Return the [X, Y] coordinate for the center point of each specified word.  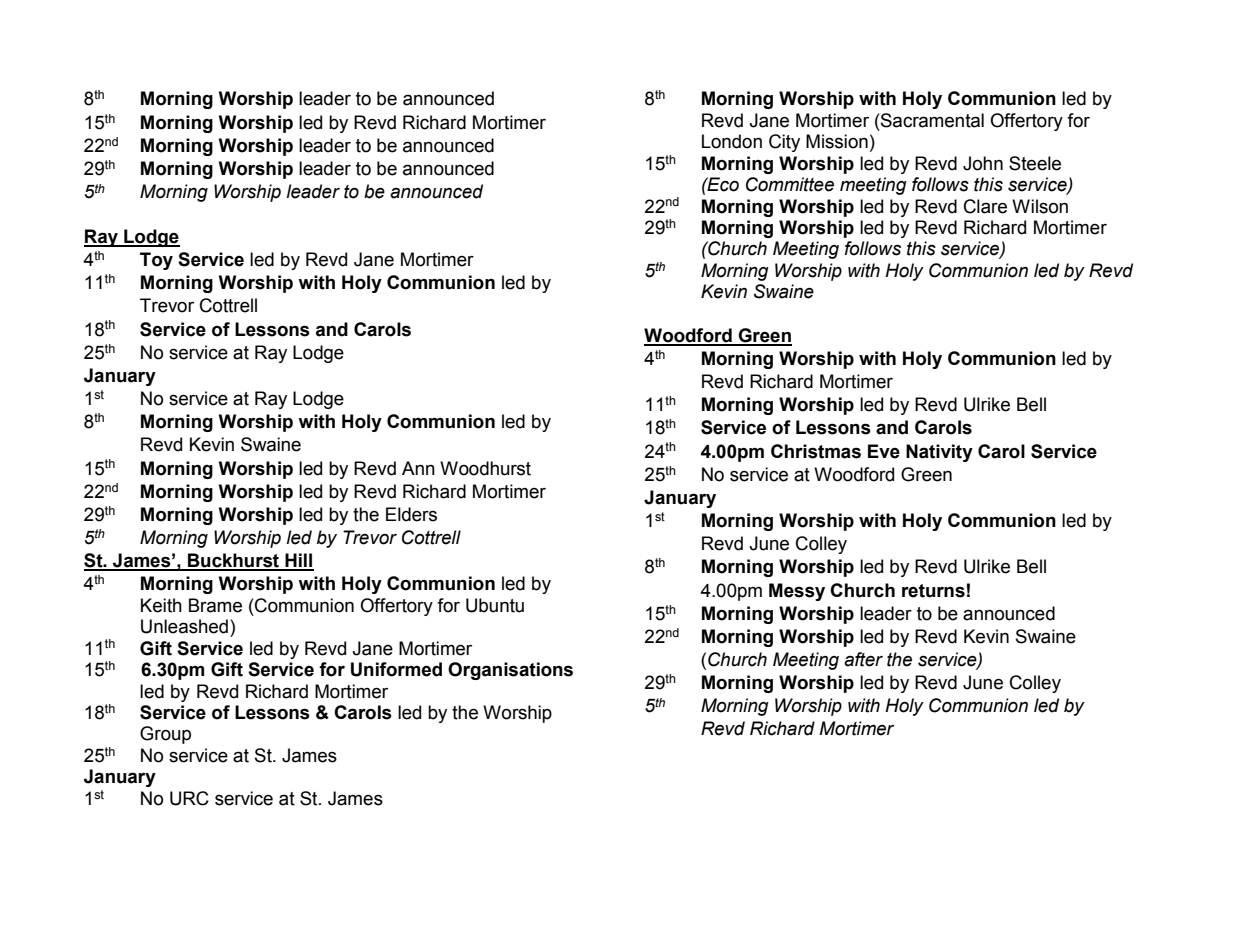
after [863, 659]
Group [165, 735]
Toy [156, 261]
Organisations [510, 671]
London [732, 141]
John [983, 163]
